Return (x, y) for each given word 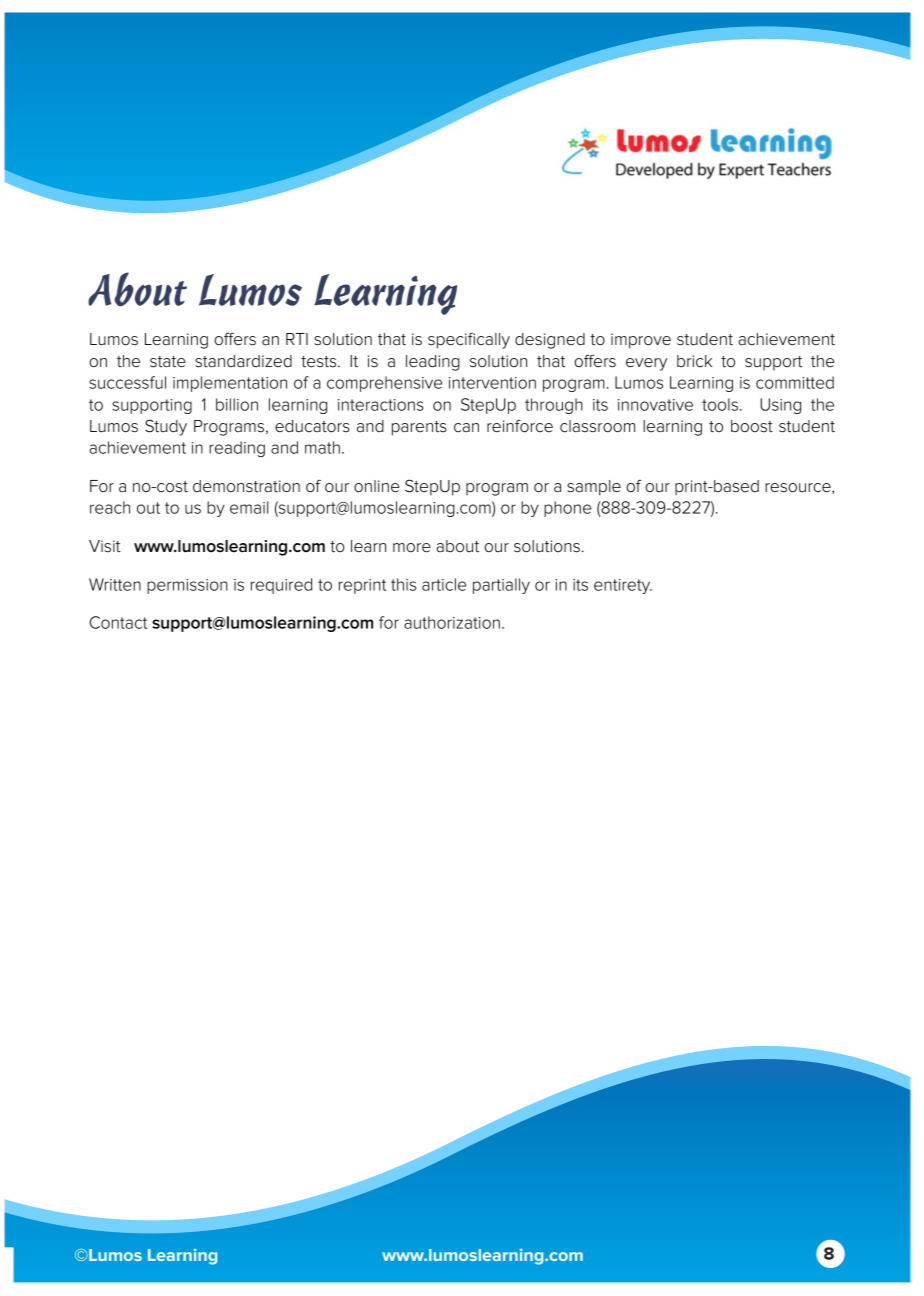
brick (694, 361)
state (168, 362)
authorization (452, 622)
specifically (469, 340)
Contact (118, 622)
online (376, 486)
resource (799, 488)
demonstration (246, 486)
